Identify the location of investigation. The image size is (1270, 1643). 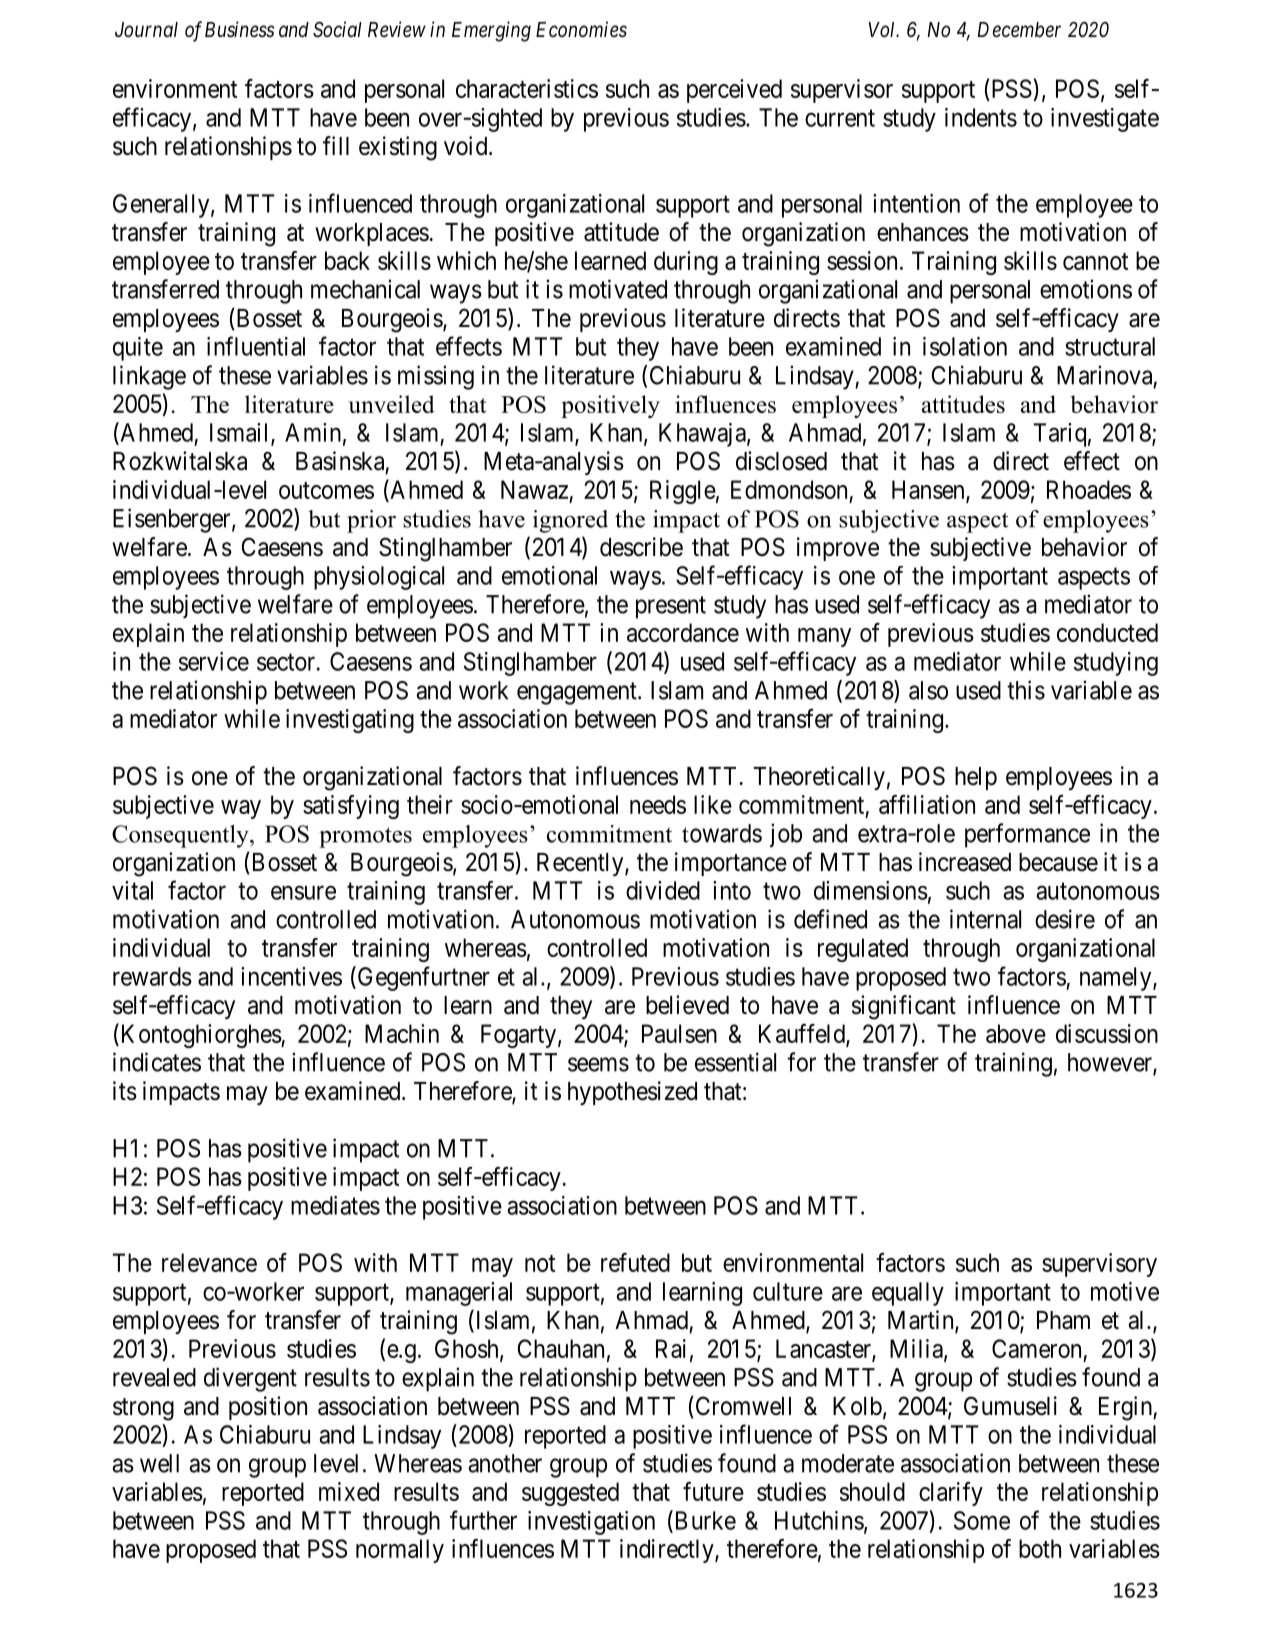
(591, 1523).
